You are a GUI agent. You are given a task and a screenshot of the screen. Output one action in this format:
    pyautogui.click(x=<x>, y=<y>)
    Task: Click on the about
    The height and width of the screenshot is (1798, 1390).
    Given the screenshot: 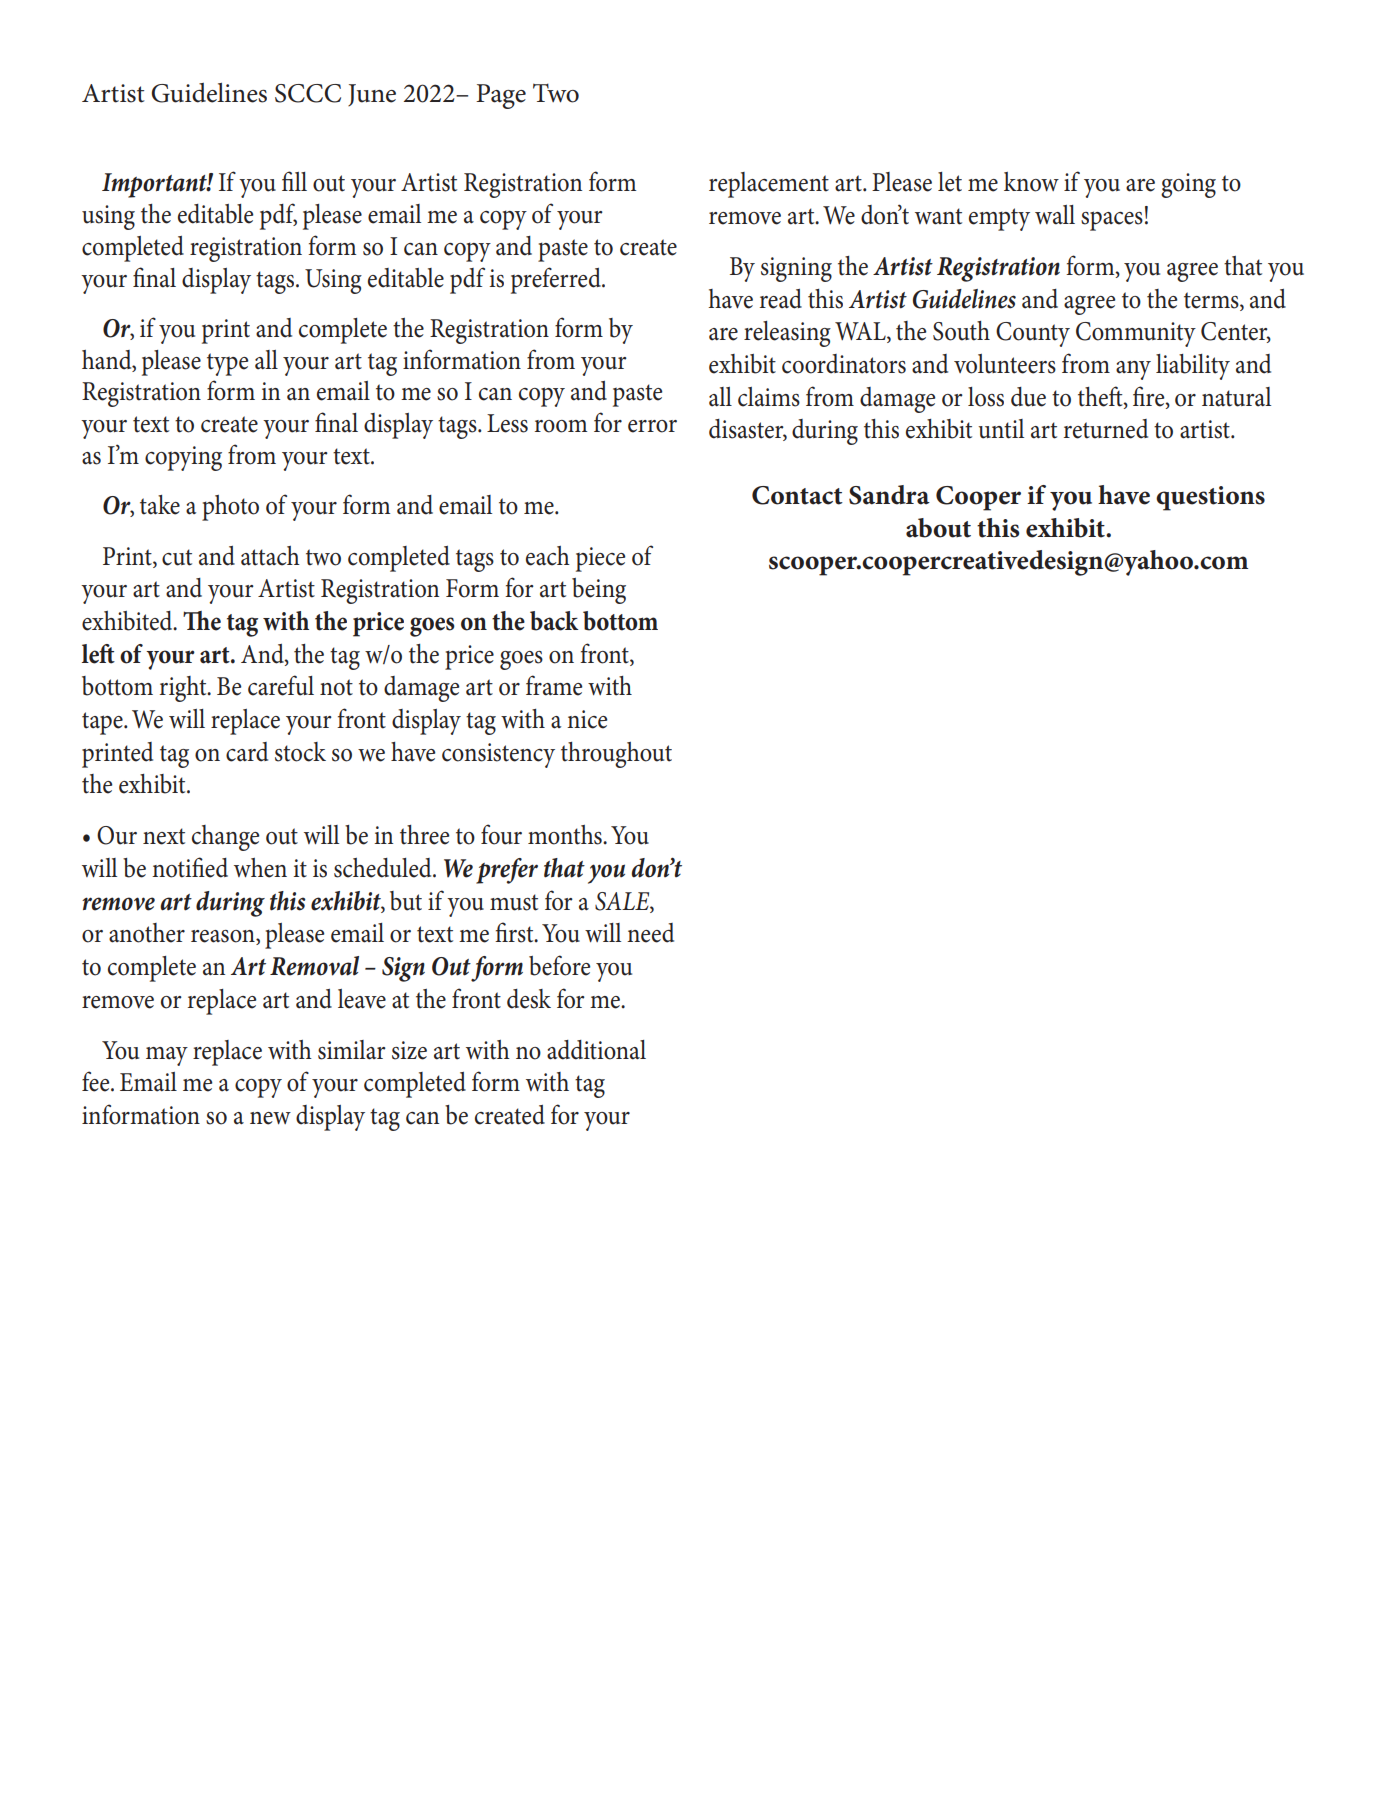 What is the action you would take?
    pyautogui.click(x=938, y=528)
